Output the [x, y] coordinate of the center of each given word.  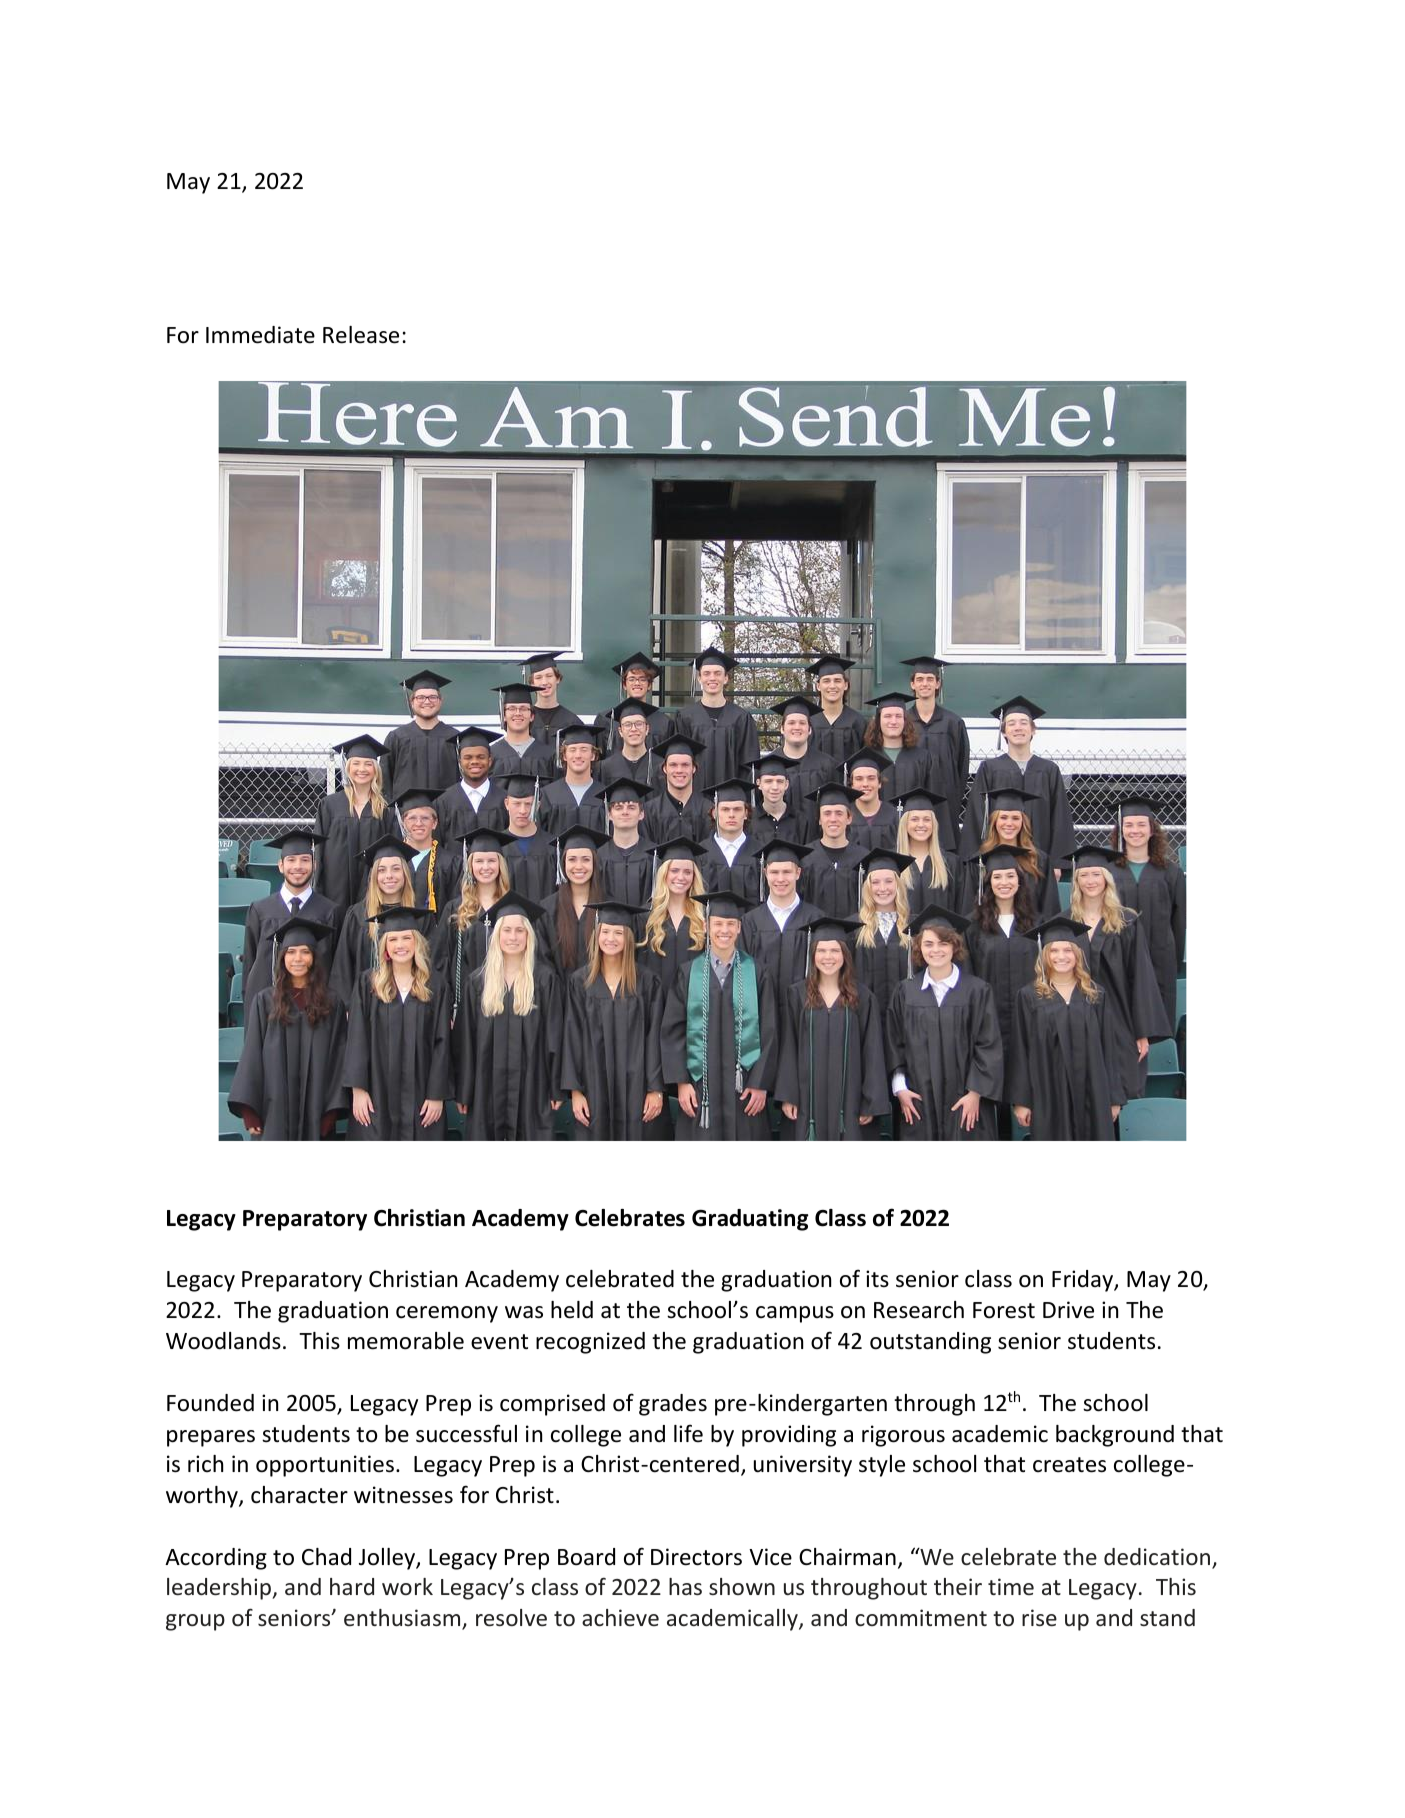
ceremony [447, 1314]
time [1011, 1586]
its [877, 1279]
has [685, 1586]
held [572, 1310]
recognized [590, 1343]
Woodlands [223, 1341]
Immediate [260, 335]
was [524, 1312]
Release [361, 335]
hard [352, 1586]
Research [919, 1310]
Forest [1004, 1310]
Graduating [750, 1220]
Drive [1068, 1310]
